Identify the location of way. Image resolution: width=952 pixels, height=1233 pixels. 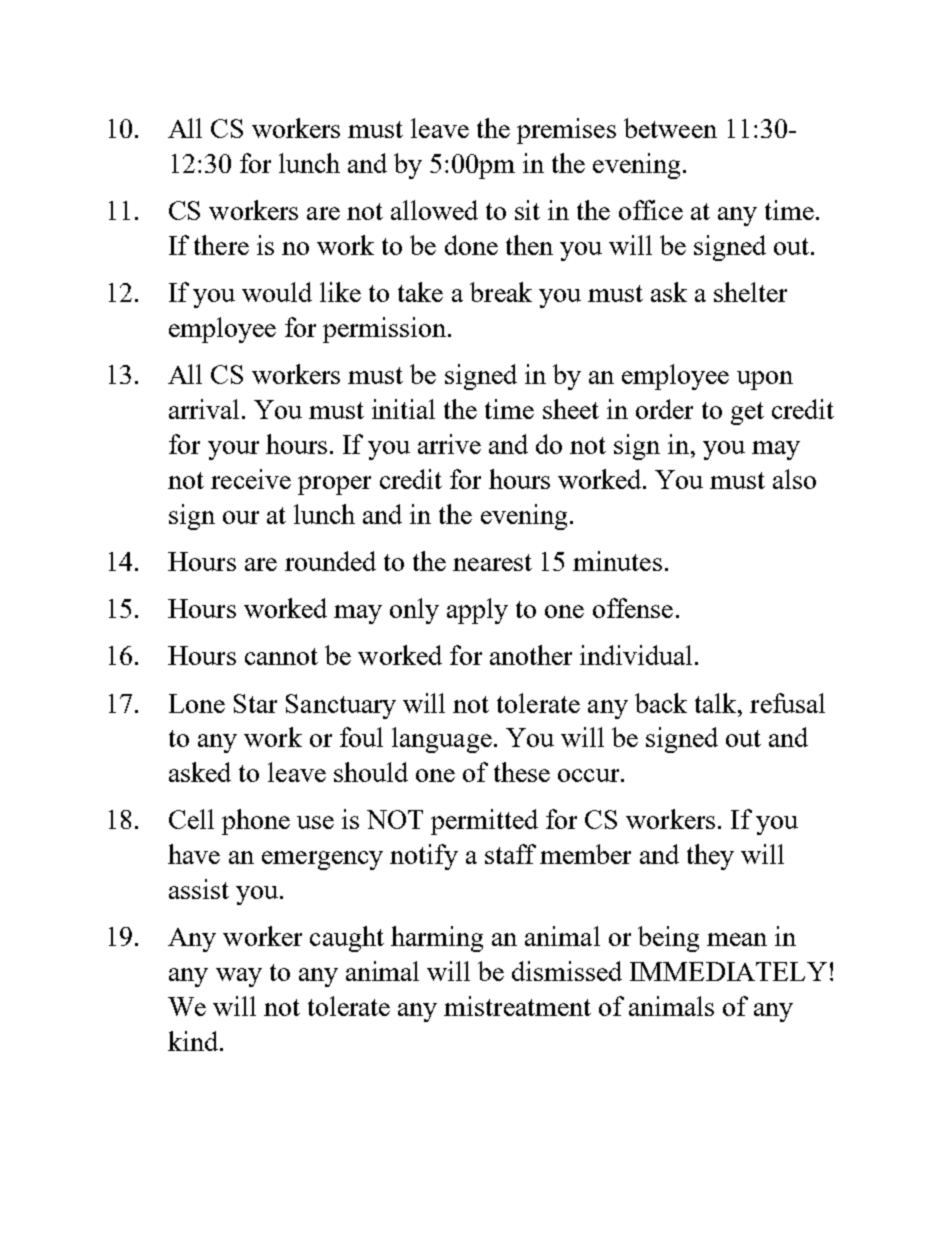
(239, 977).
